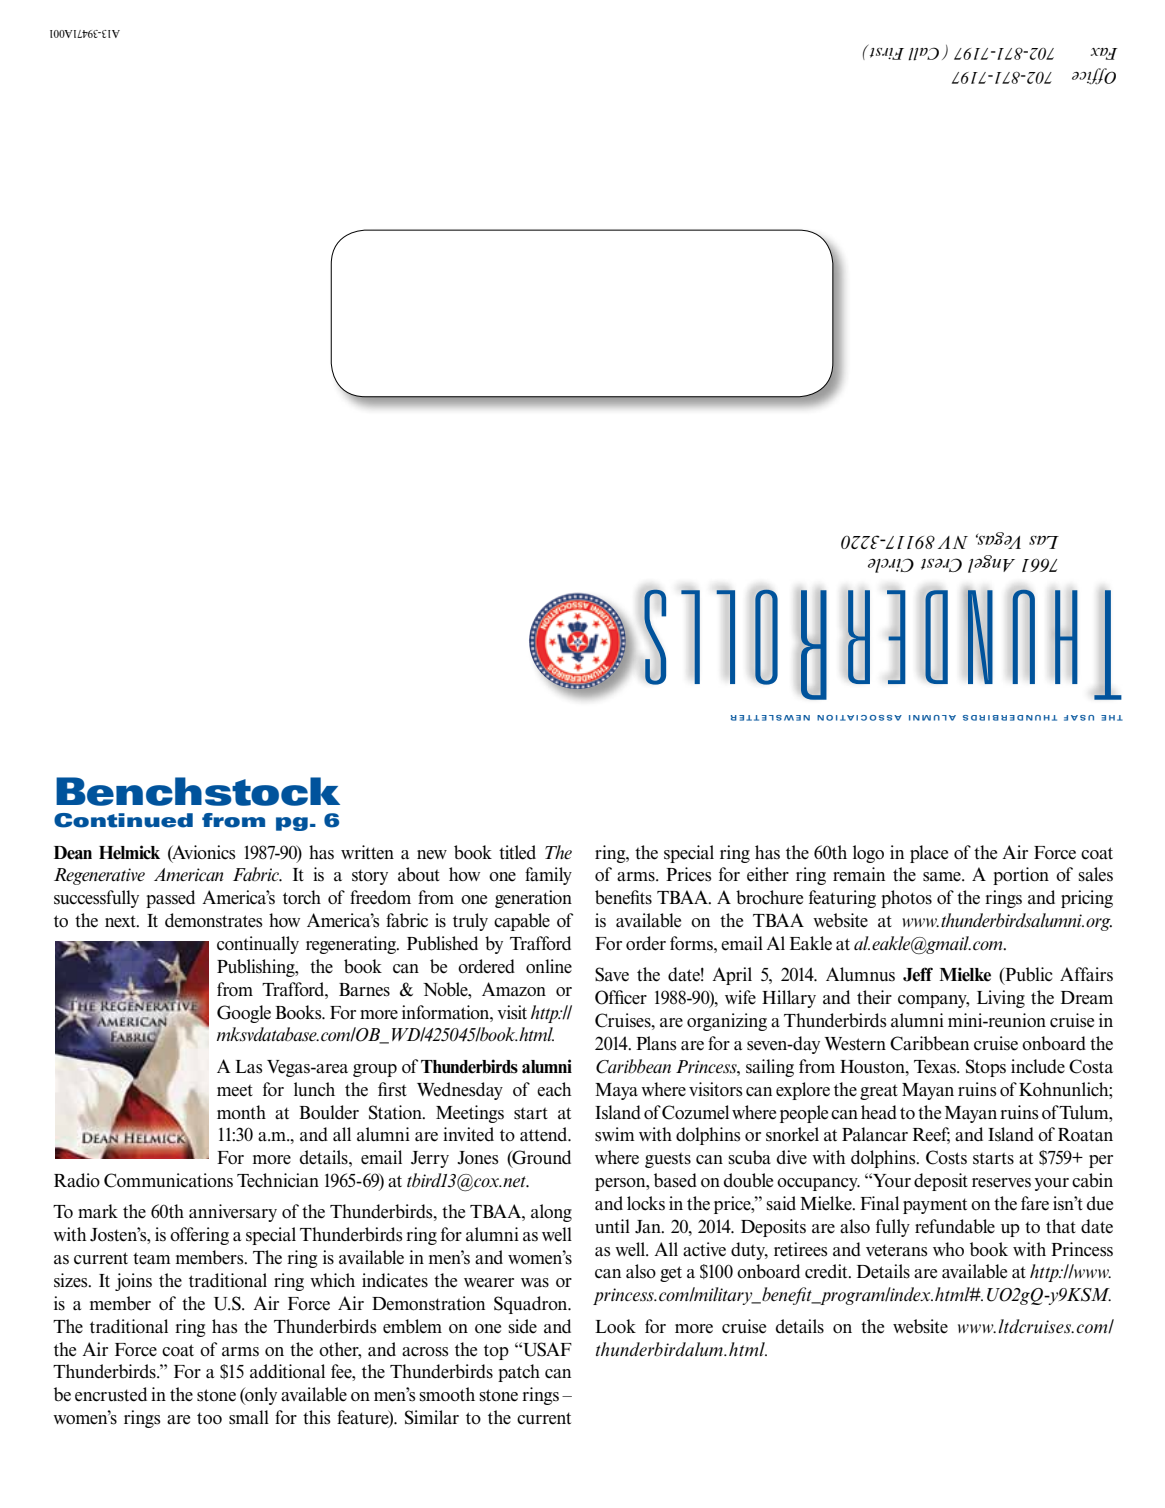 Image resolution: width=1165 pixels, height=1508 pixels. I want to click on was, so click(535, 1283).
